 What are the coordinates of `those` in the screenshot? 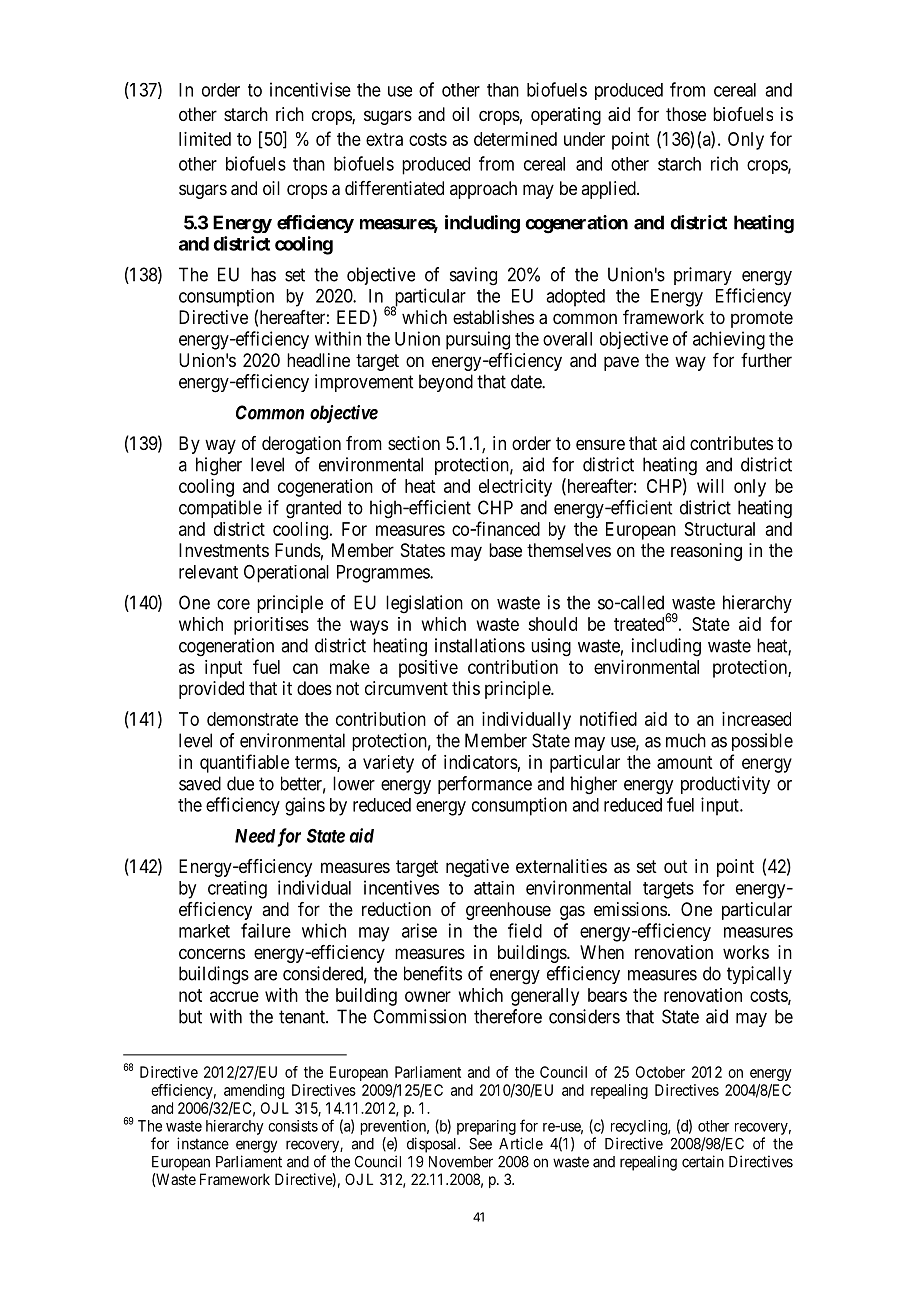 It's located at (686, 114).
